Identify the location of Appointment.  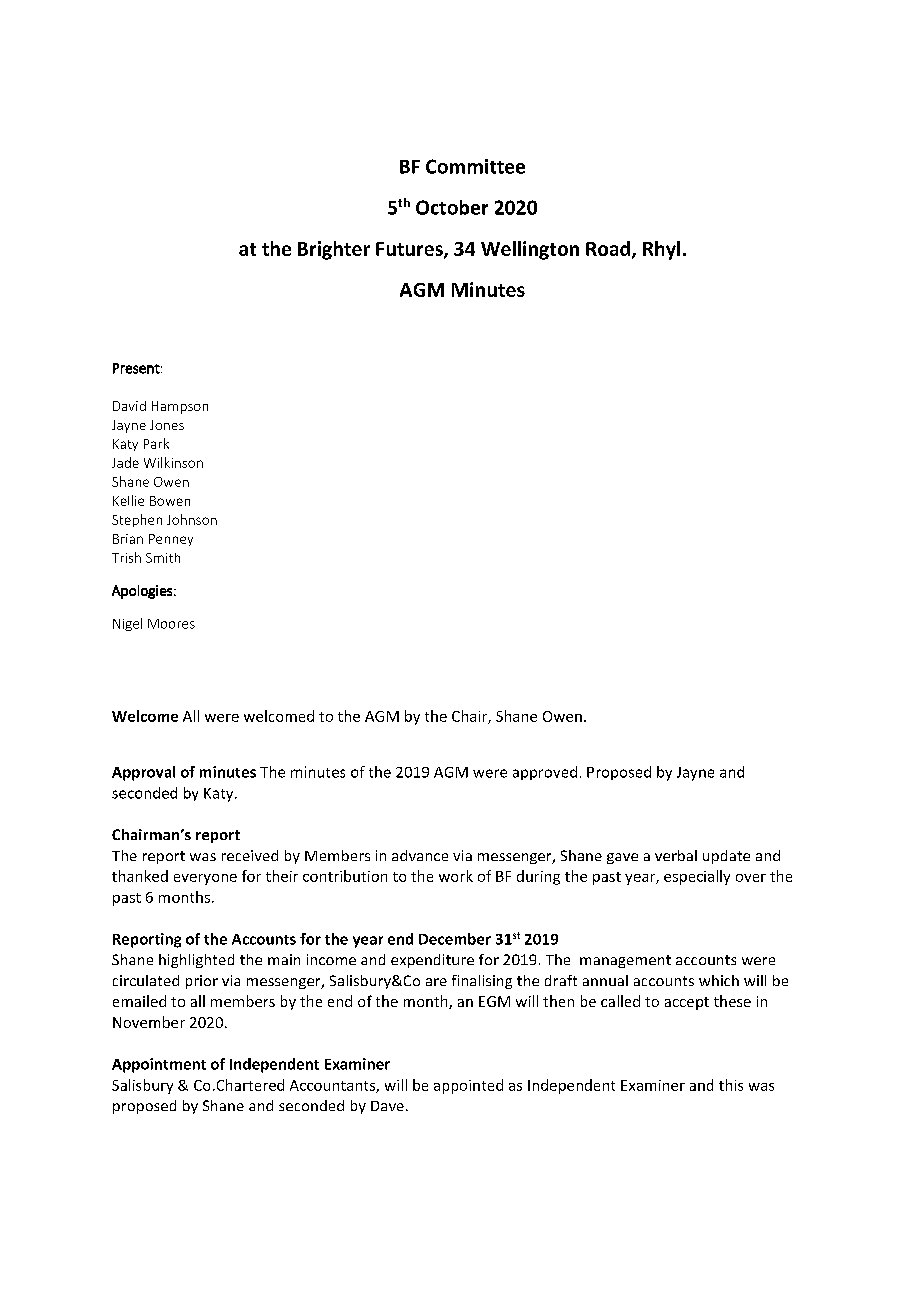
(159, 1065).
